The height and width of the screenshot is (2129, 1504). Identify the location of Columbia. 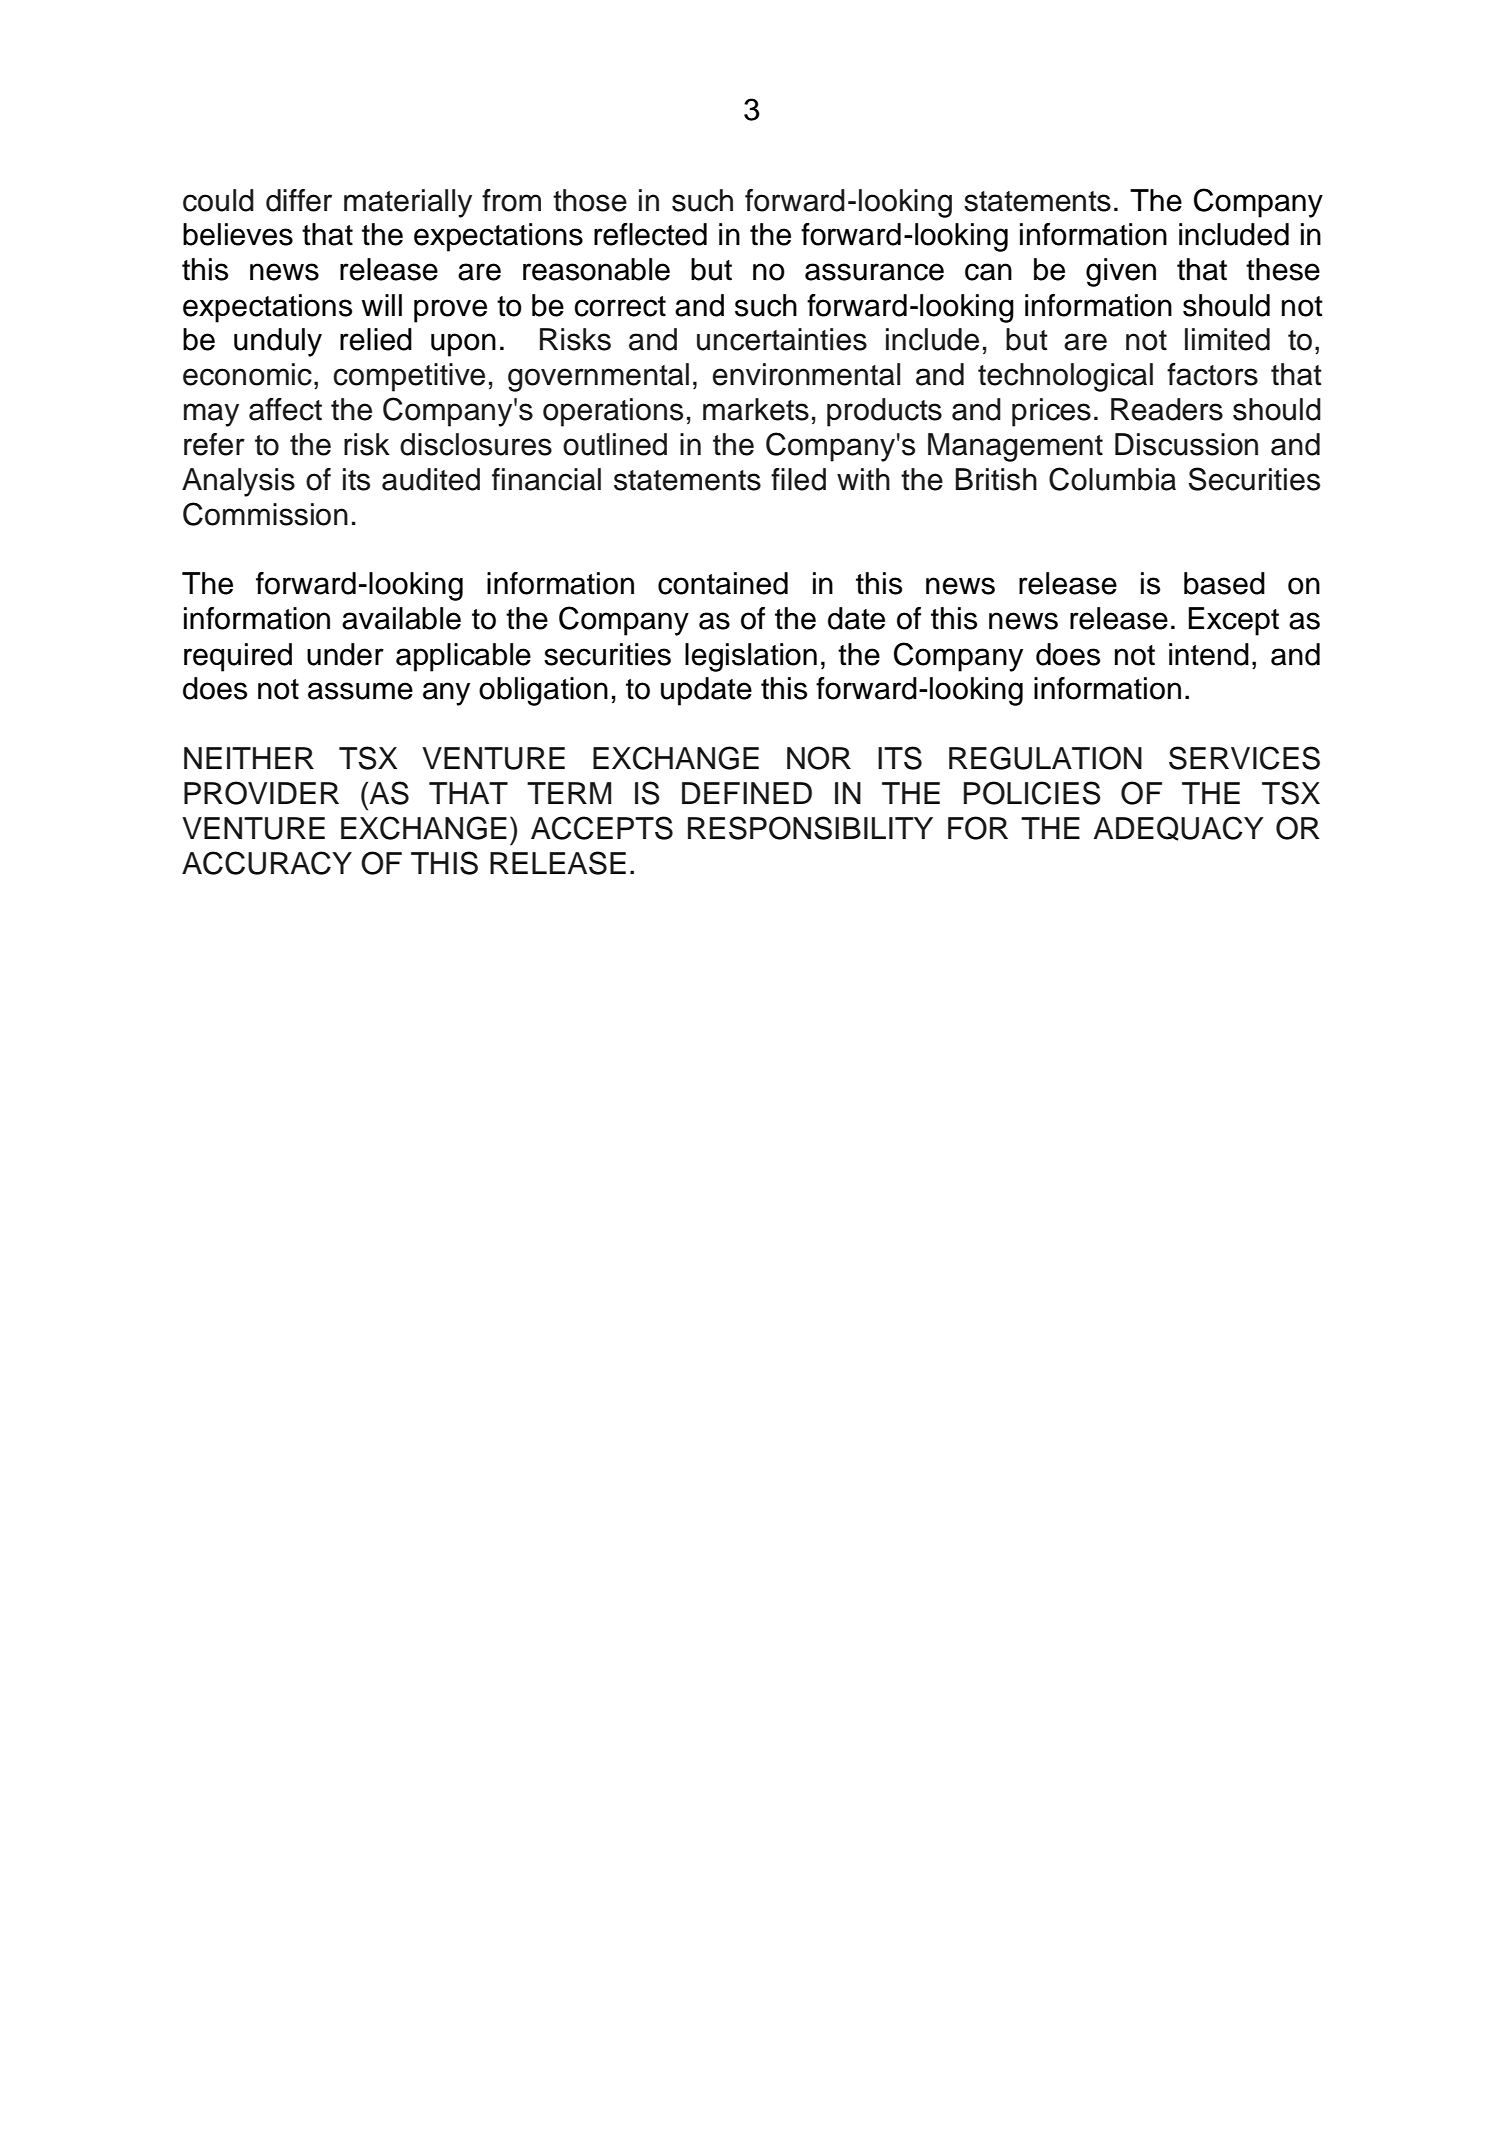
(1112, 479).
